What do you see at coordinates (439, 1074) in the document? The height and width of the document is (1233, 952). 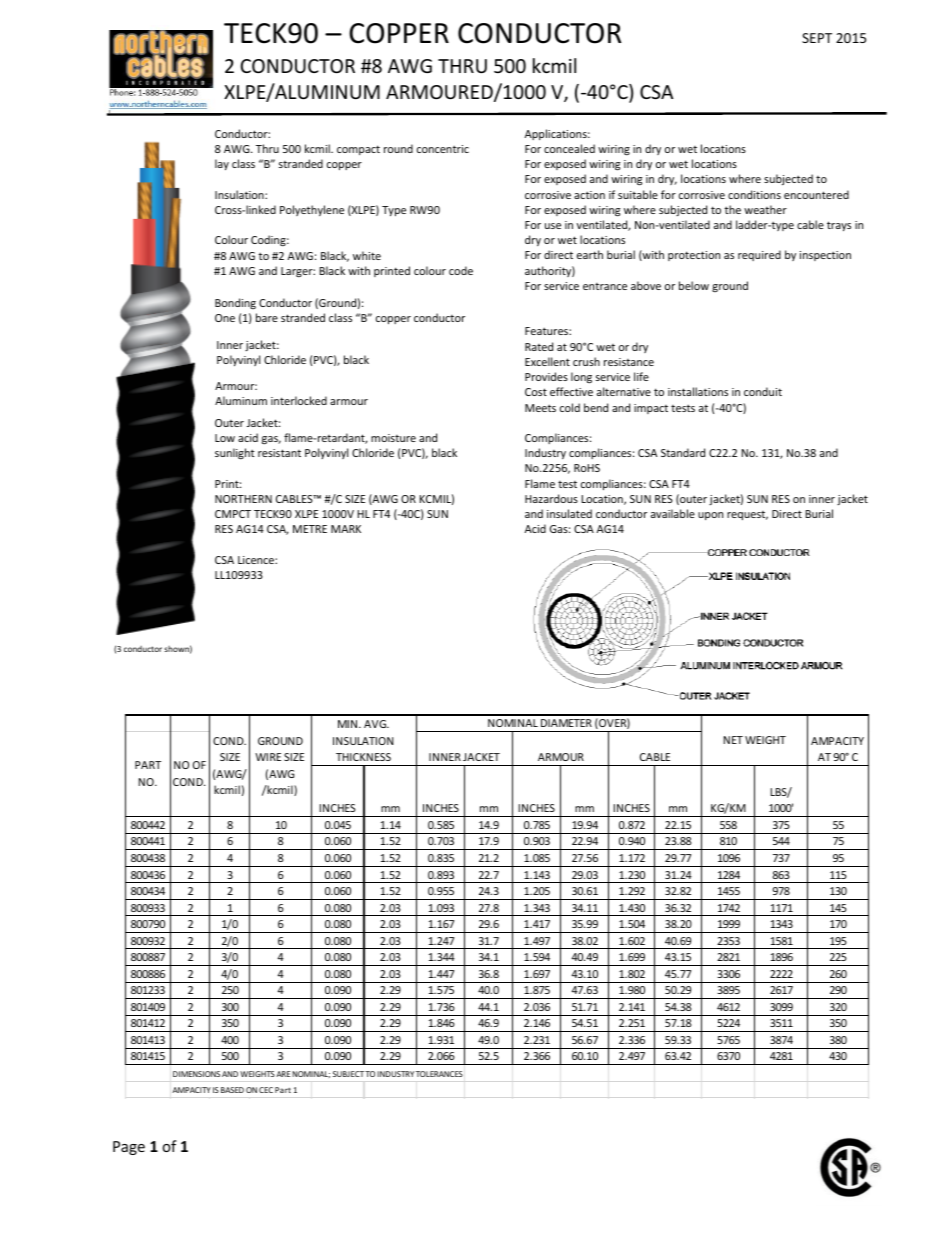 I see `TOLERANCES` at bounding box center [439, 1074].
